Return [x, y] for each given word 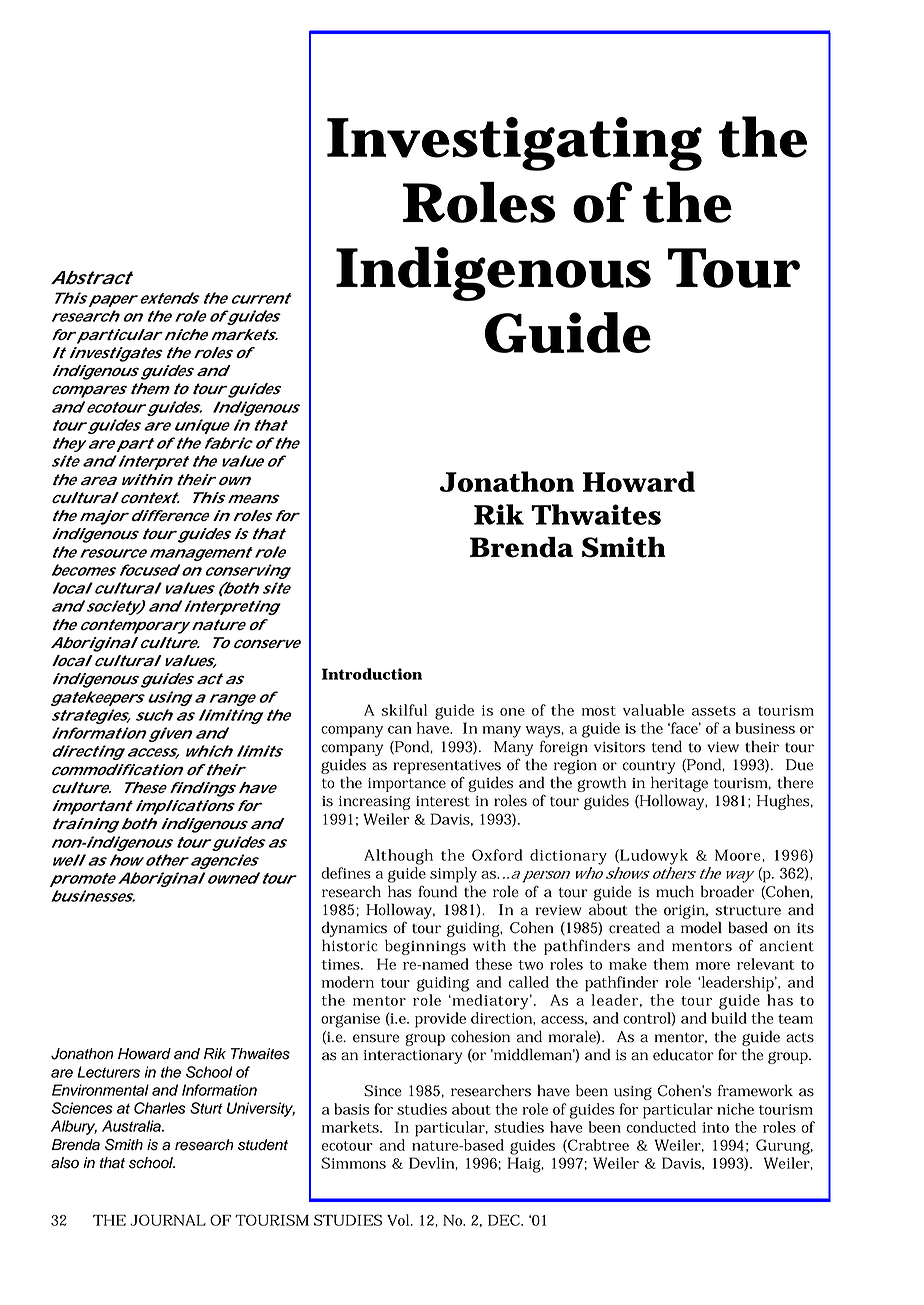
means [254, 498]
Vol [399, 1220]
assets [714, 711]
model [701, 927]
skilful [404, 710]
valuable [653, 710]
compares [89, 391]
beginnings [425, 947]
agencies [223, 861]
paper [112, 301]
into [715, 1127]
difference [169, 516]
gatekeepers [98, 698]
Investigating [514, 144]
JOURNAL [168, 1220]
